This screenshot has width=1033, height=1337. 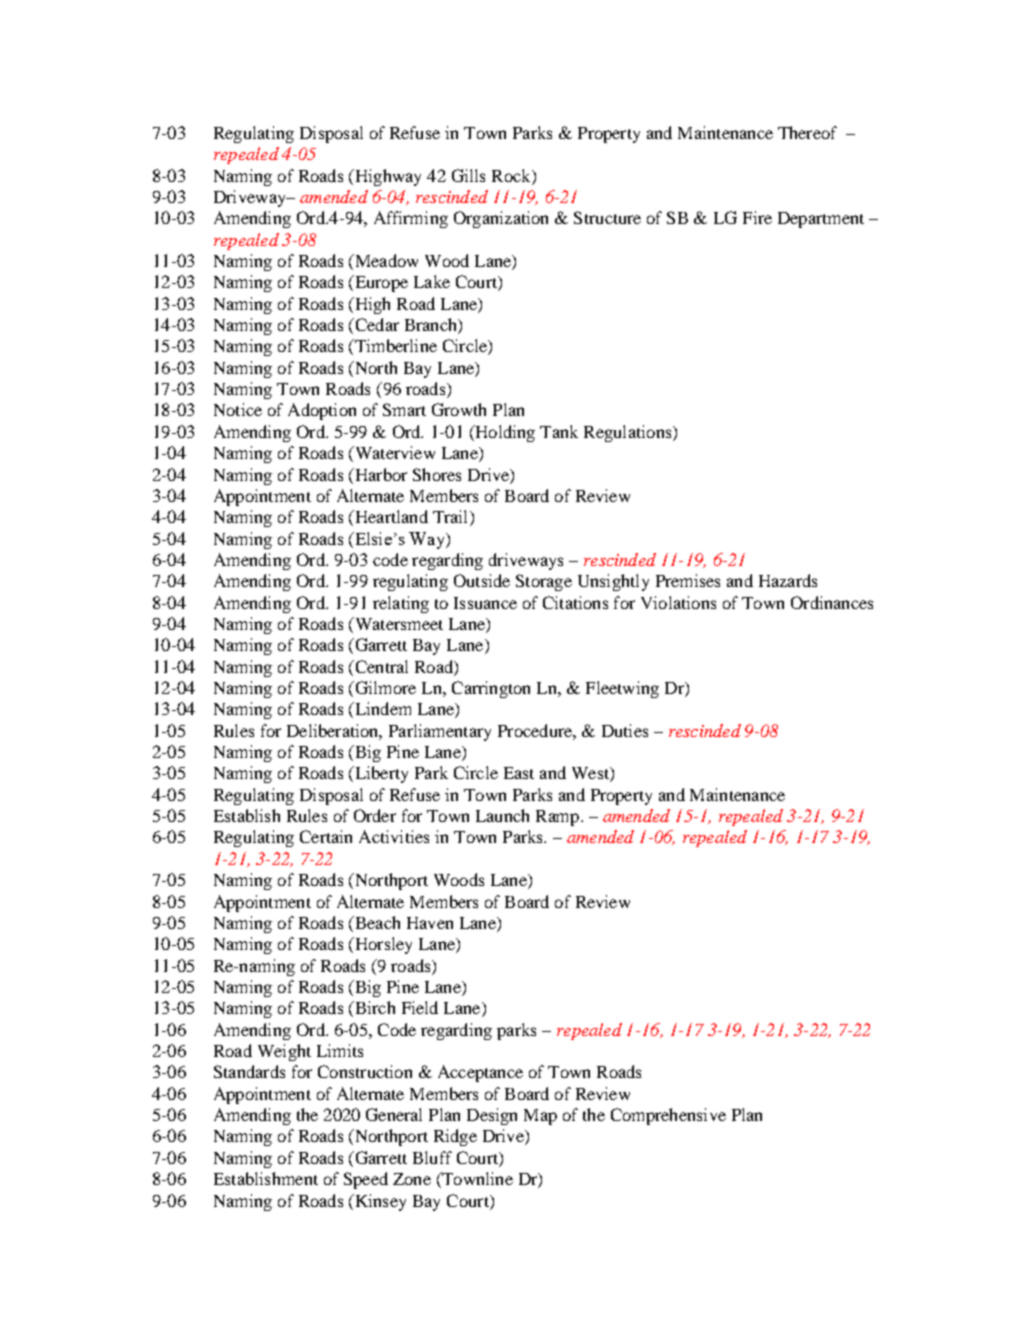 I want to click on Adoption, so click(x=322, y=411).
